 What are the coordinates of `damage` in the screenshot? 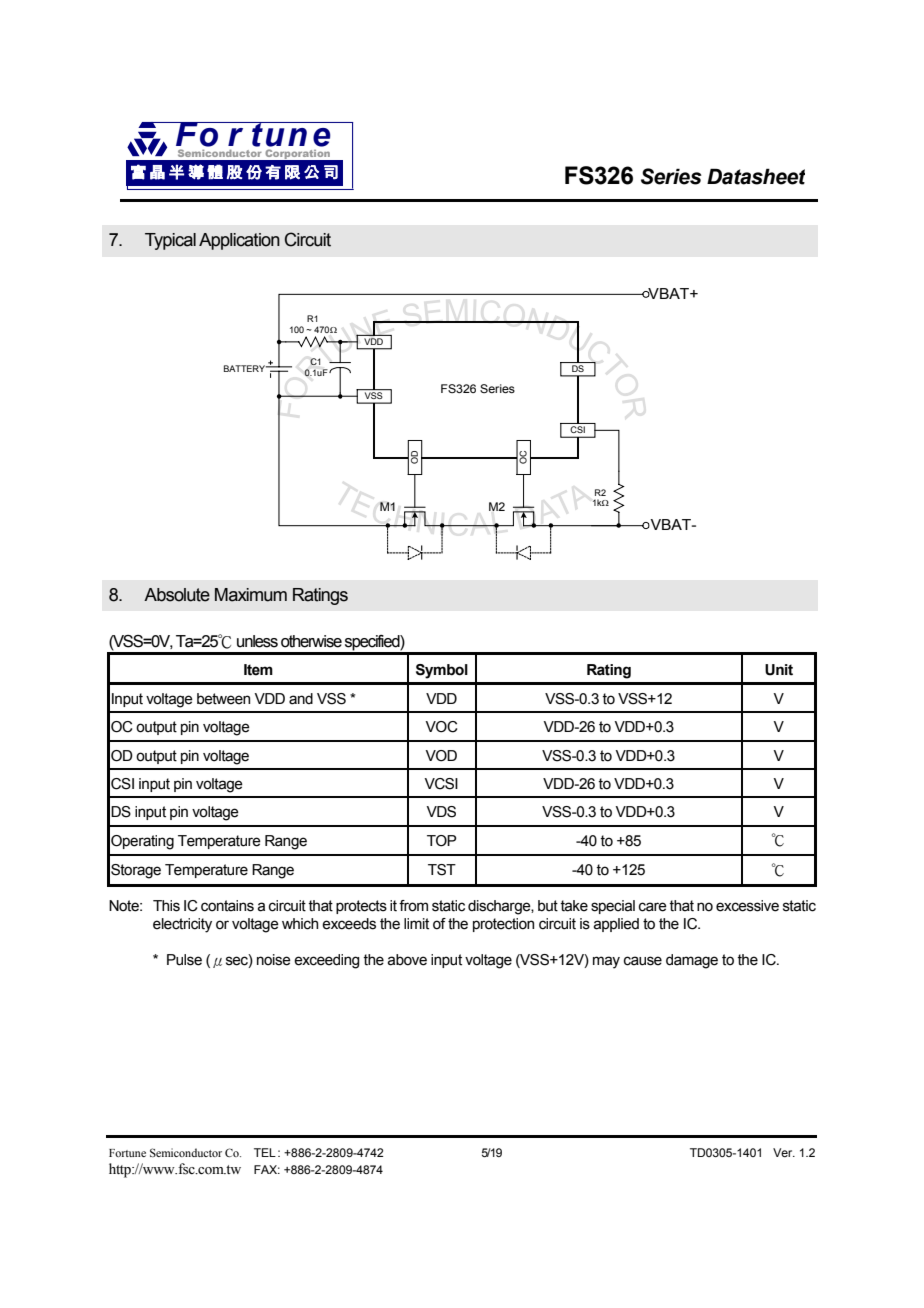 It's located at (692, 961).
